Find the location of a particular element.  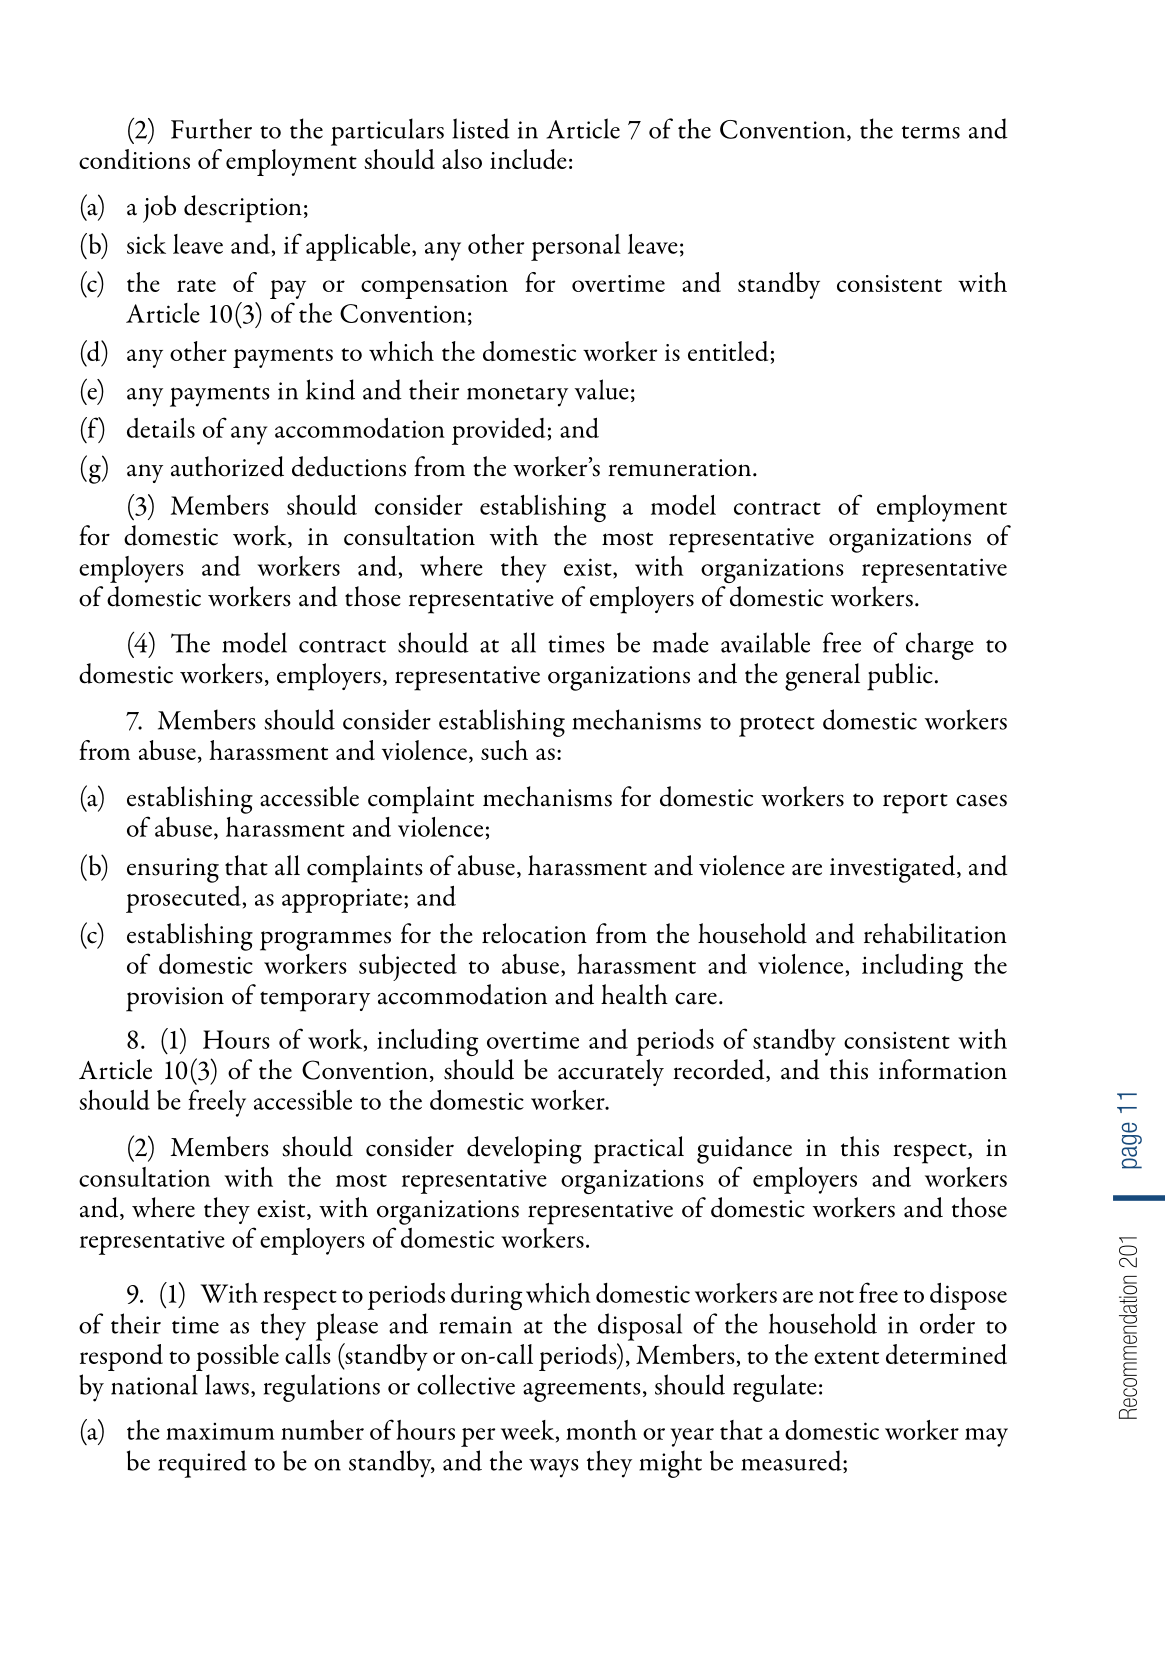

Further is located at coordinates (211, 128).
